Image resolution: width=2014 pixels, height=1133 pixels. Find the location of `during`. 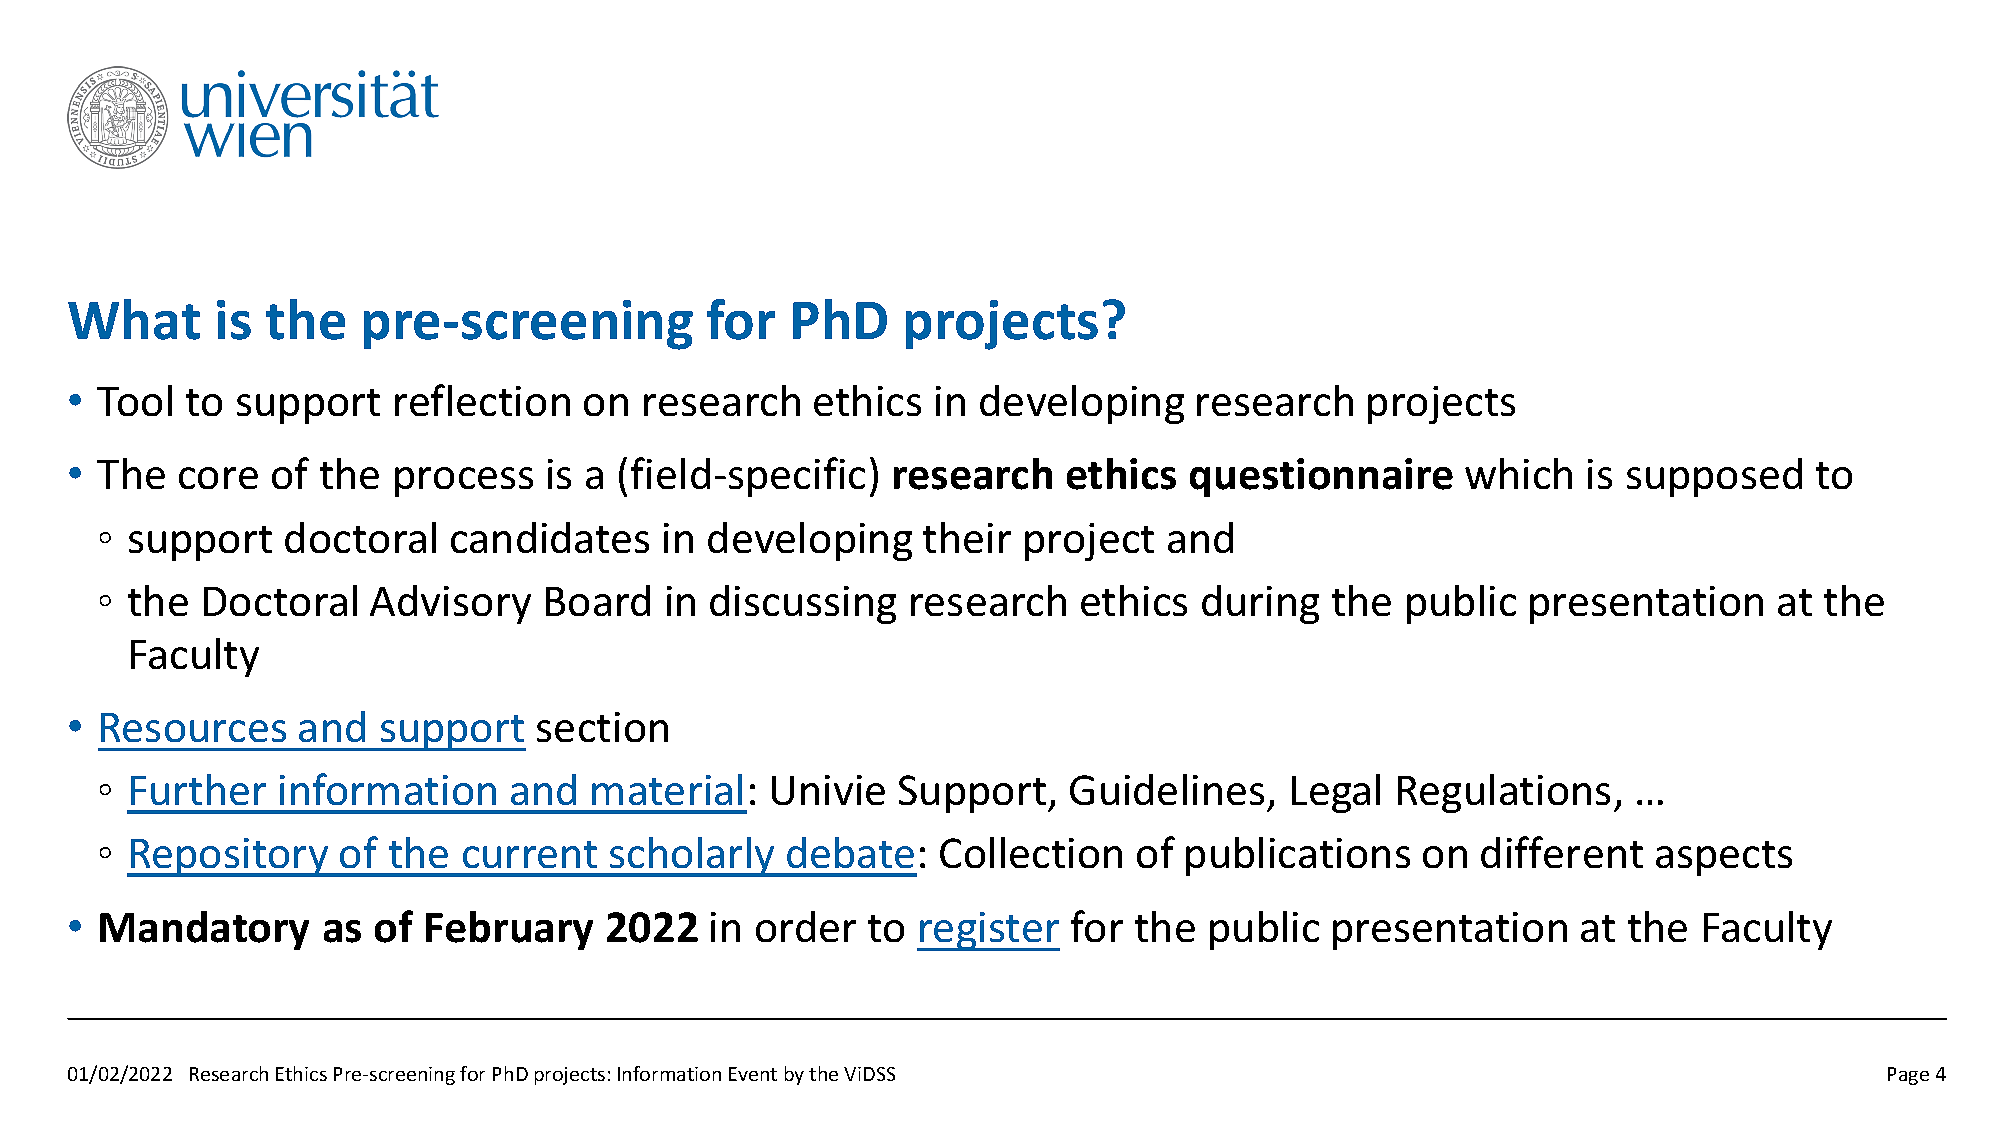

during is located at coordinates (1260, 604).
